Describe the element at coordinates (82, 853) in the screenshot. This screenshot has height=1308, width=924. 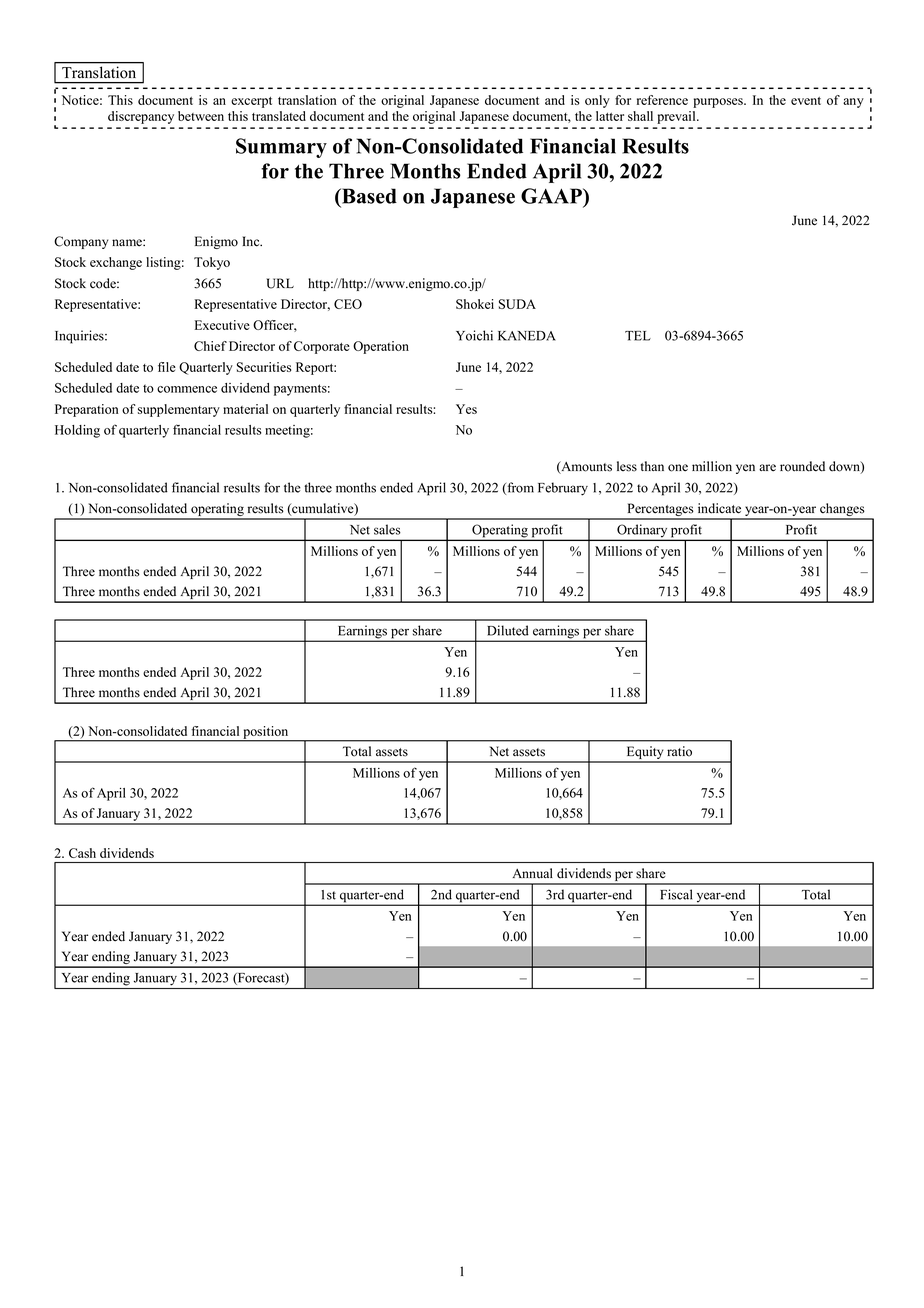
I see `Cash` at that location.
